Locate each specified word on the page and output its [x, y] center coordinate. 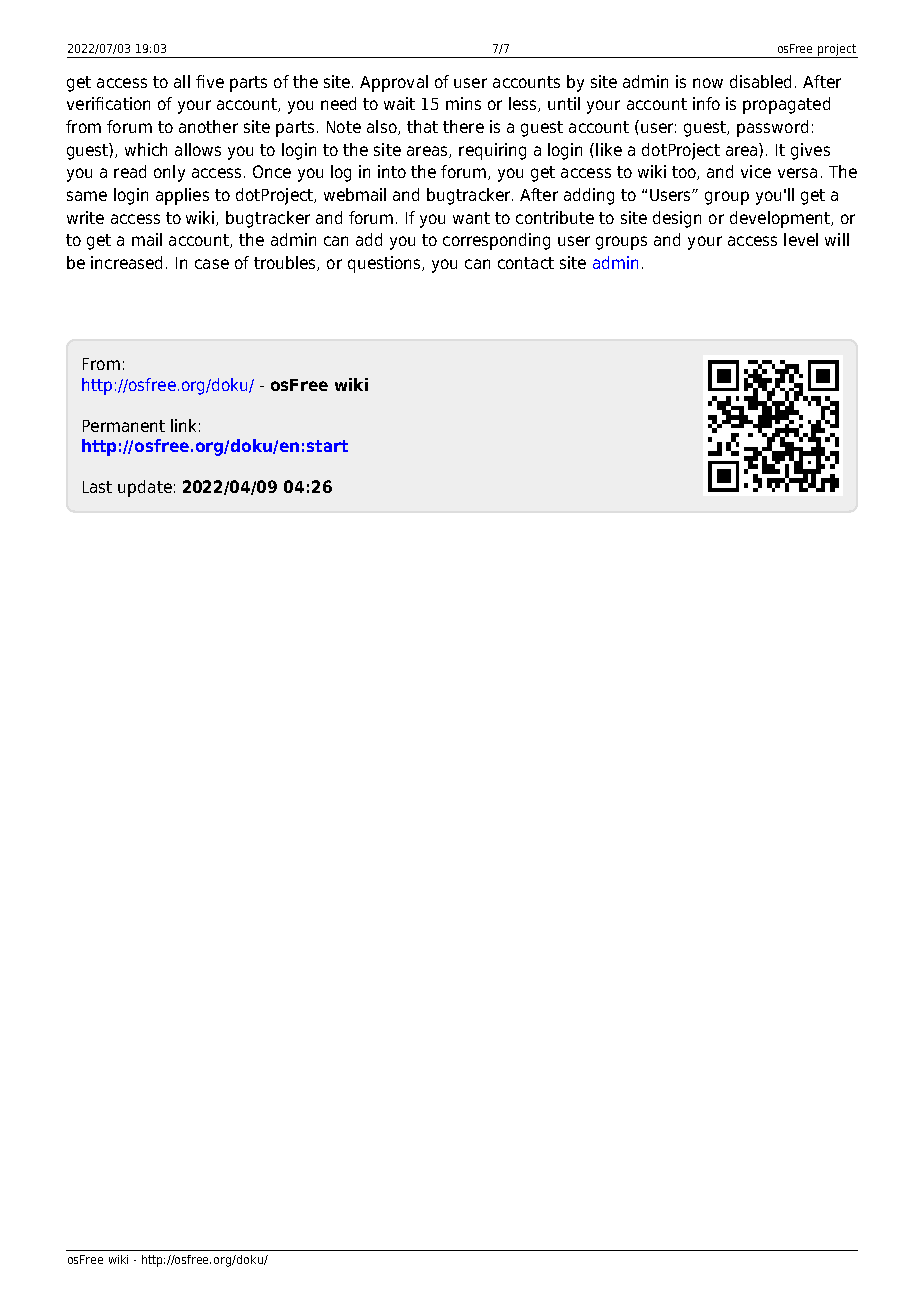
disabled [760, 81]
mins [463, 103]
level [801, 239]
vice [756, 171]
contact [526, 263]
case [212, 264]
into [392, 171]
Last [97, 487]
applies [182, 196]
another [208, 126]
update [145, 488]
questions [385, 264]
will [837, 239]
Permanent [124, 426]
